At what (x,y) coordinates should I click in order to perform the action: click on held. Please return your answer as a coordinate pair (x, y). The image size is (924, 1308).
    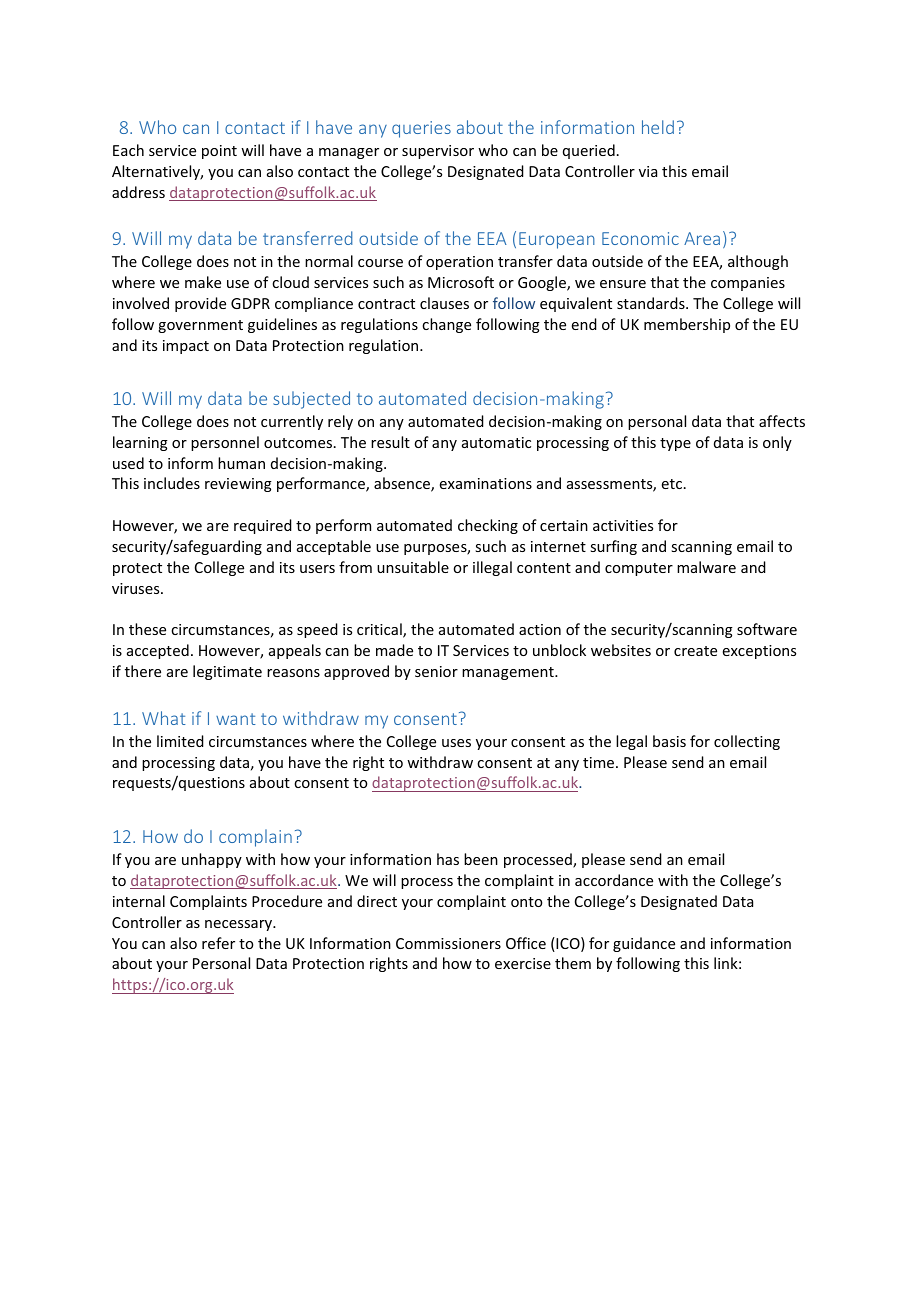
    Looking at the image, I should click on (658, 127).
